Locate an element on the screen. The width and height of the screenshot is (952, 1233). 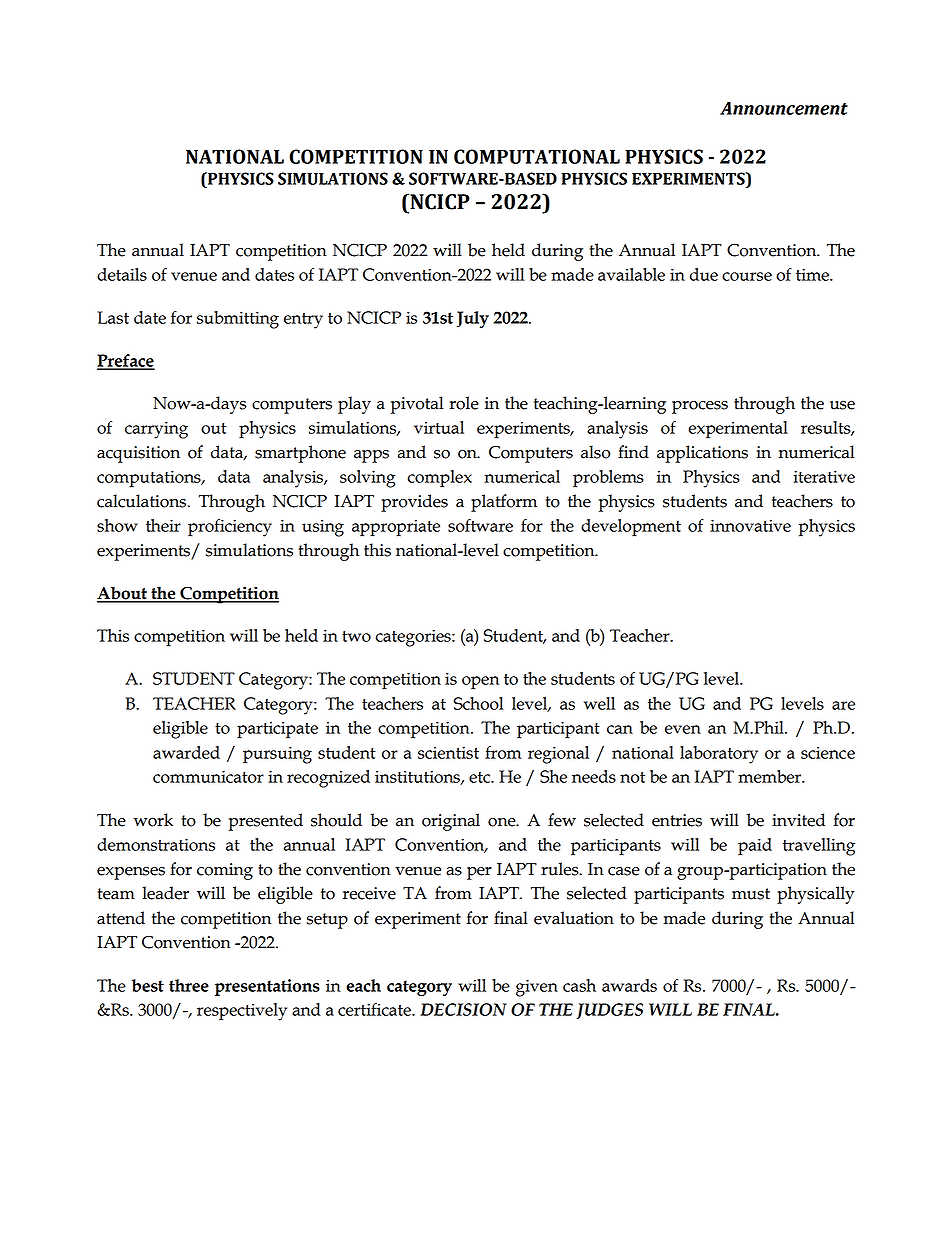
DECISION is located at coordinates (463, 1009).
